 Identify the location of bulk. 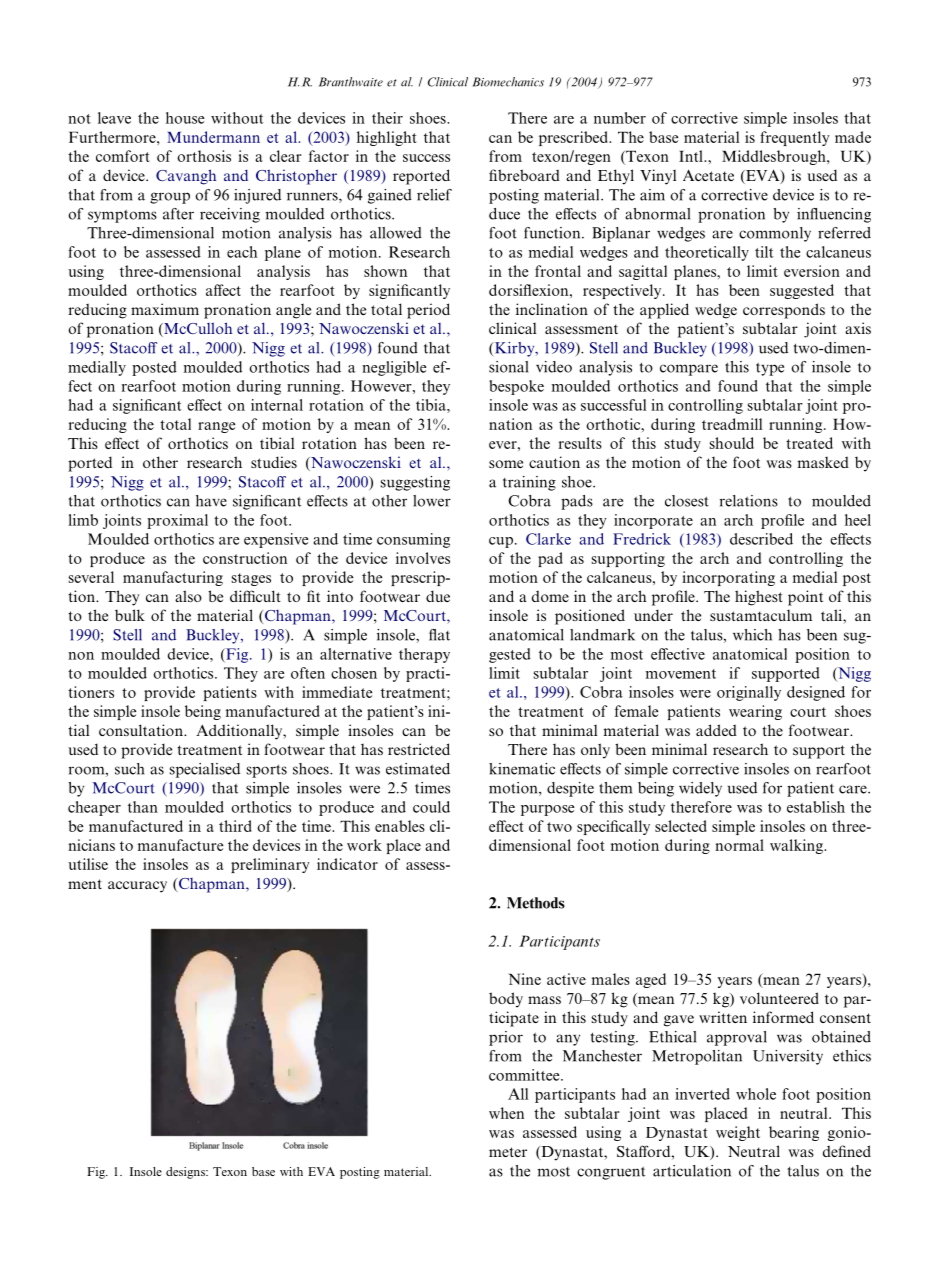
(130, 615).
